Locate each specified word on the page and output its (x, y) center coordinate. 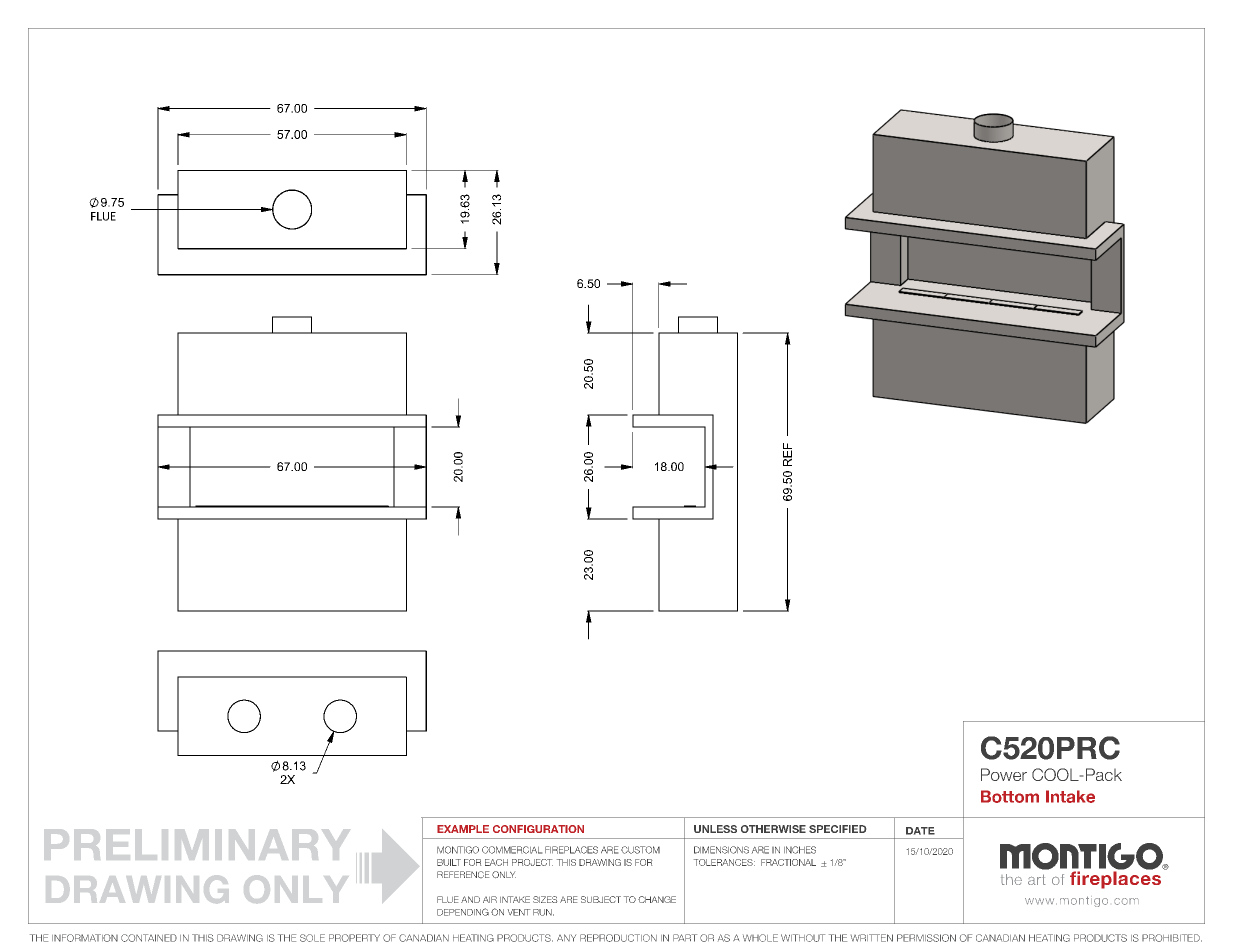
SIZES (545, 899)
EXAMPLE (463, 829)
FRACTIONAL (788, 862)
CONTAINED (149, 938)
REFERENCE (463, 874)
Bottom (1010, 796)
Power (1004, 774)
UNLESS (715, 829)
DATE (920, 831)
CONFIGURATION (538, 829)
